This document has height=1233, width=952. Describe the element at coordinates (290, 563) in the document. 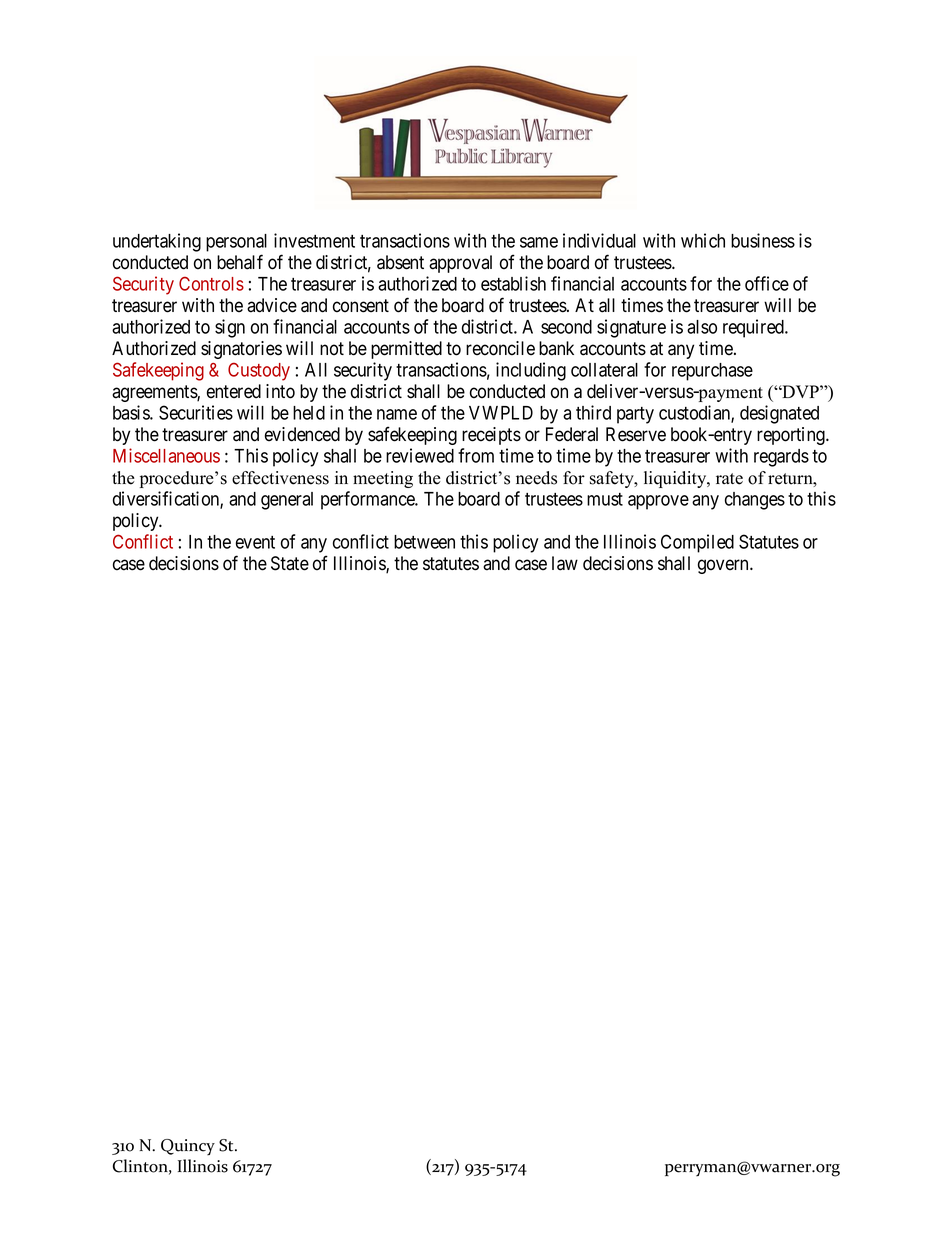

I see `State` at that location.
